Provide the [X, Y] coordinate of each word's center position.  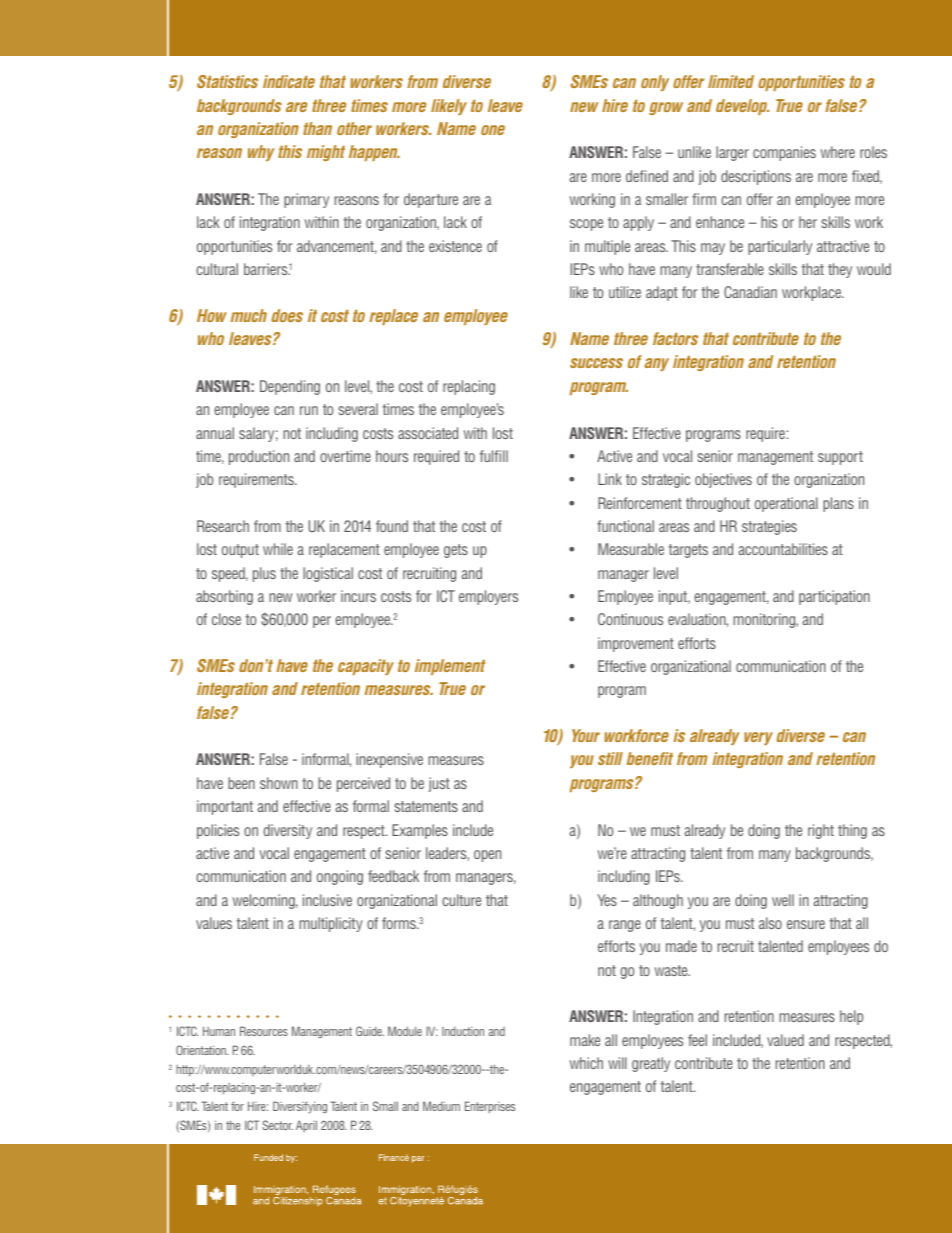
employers [488, 597]
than [317, 128]
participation [834, 597]
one [493, 130]
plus [264, 574]
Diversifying [300, 1107]
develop [742, 107]
